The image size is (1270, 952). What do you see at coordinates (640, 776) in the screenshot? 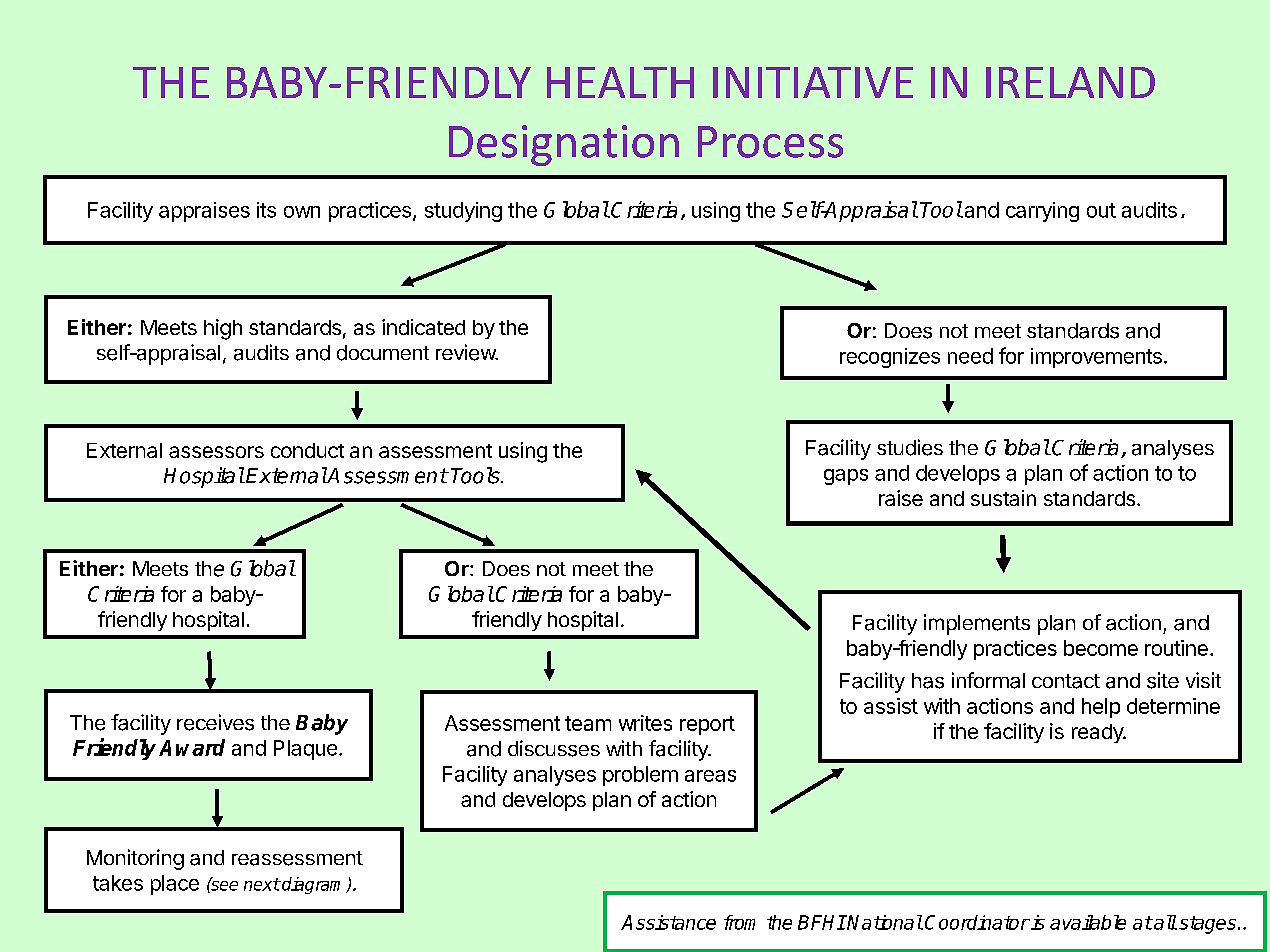
I see `problem` at bounding box center [640, 776].
